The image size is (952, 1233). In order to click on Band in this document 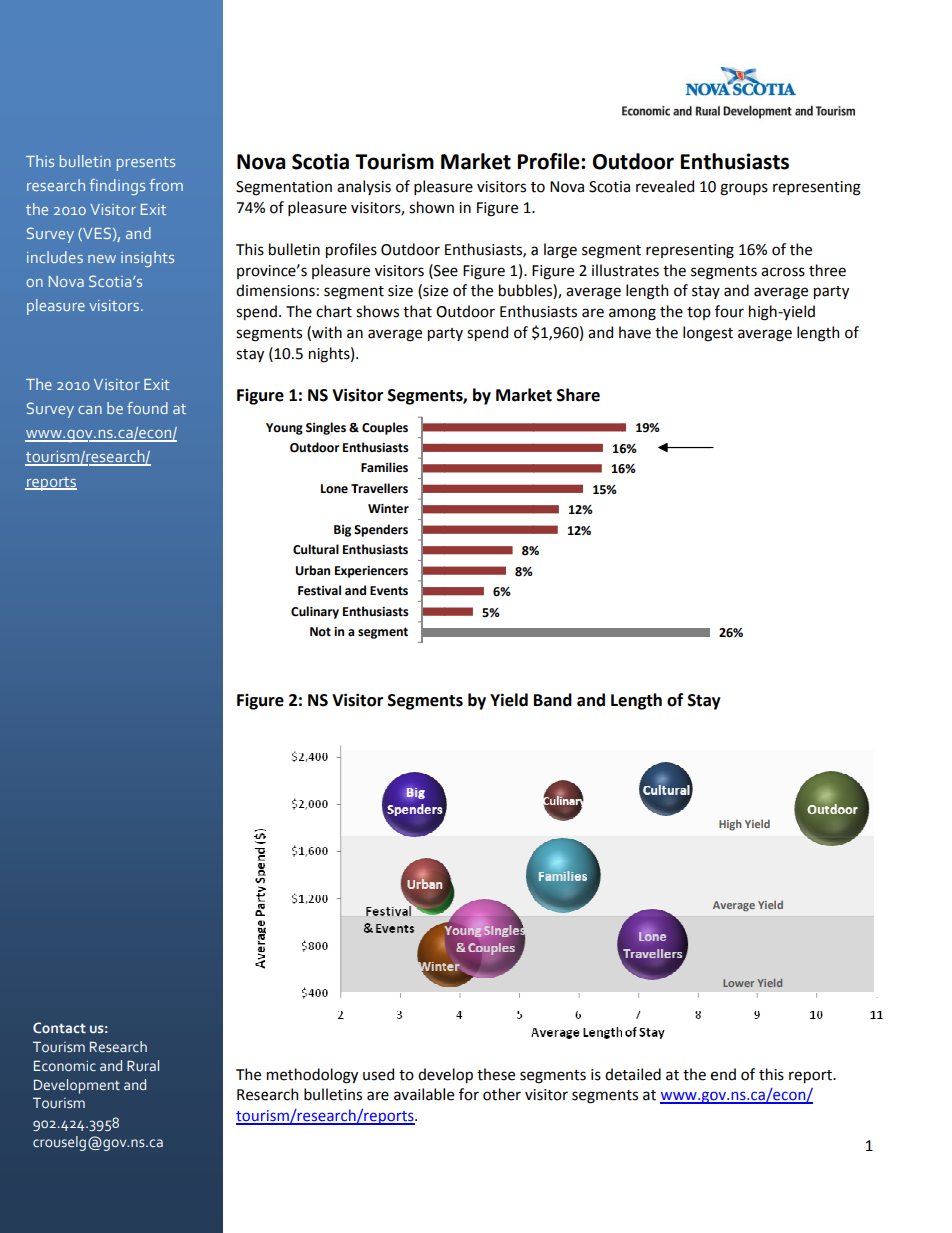, I will do `click(553, 700)`.
